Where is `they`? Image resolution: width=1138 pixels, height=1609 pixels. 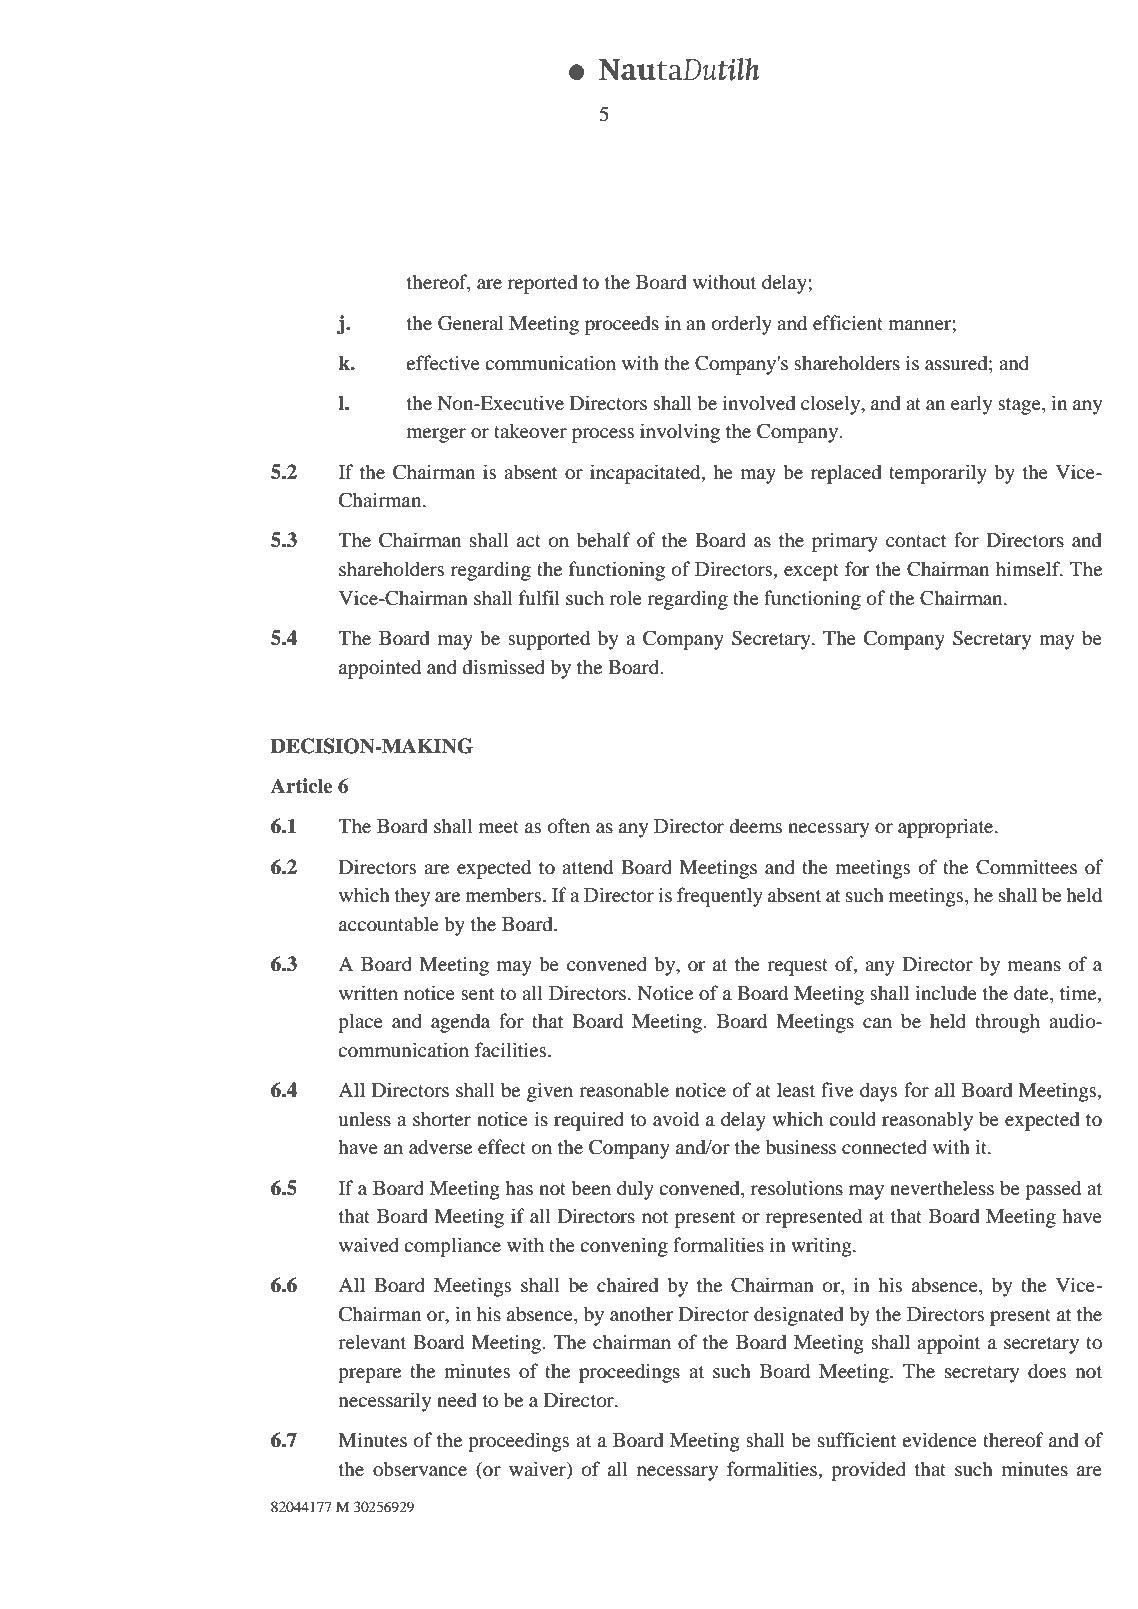
they is located at coordinates (412, 897).
